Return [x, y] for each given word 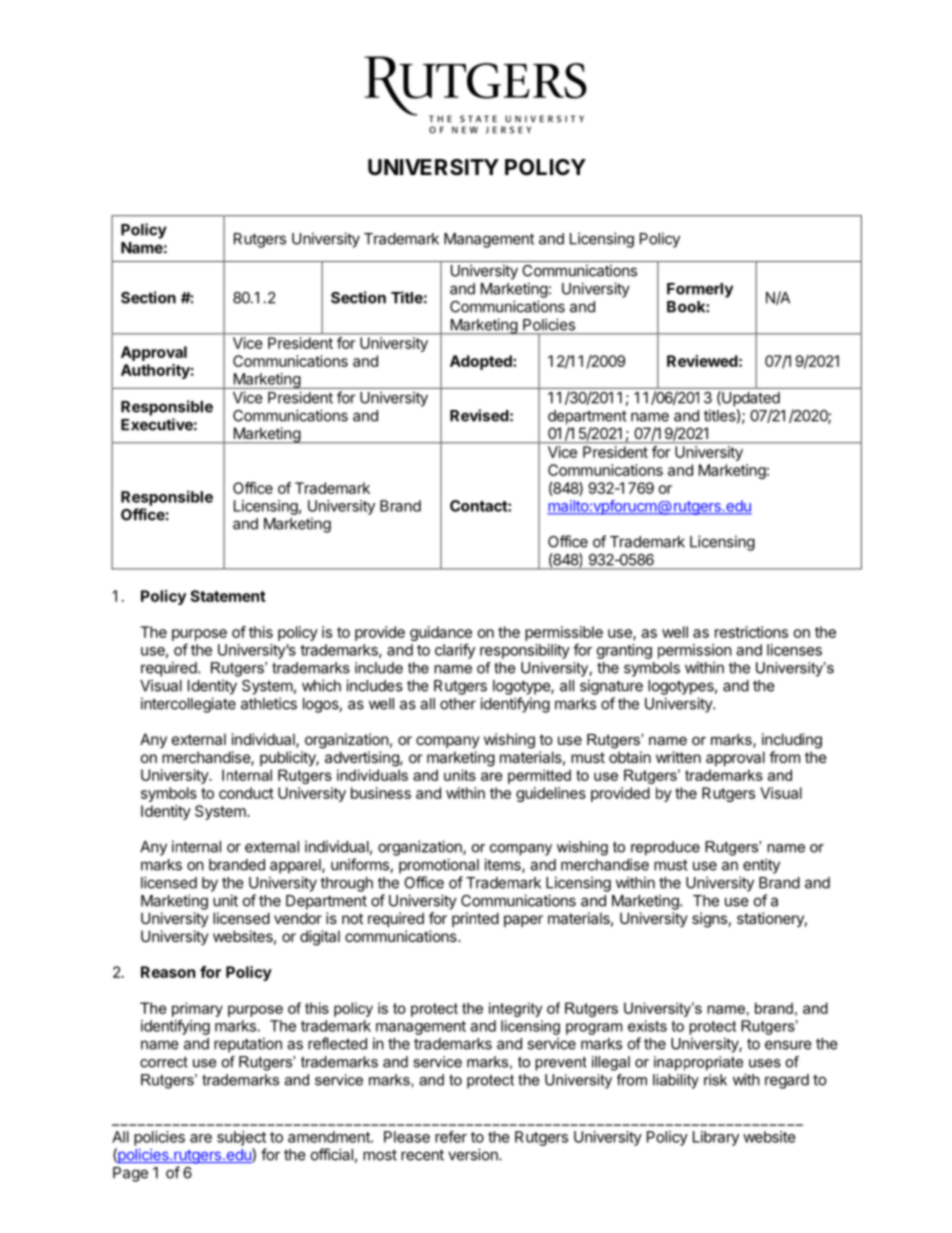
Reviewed [702, 361]
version [474, 1154]
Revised [479, 415]
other [458, 704]
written [678, 757]
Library [716, 1138]
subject [241, 1138]
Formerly [700, 290]
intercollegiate [188, 705]
